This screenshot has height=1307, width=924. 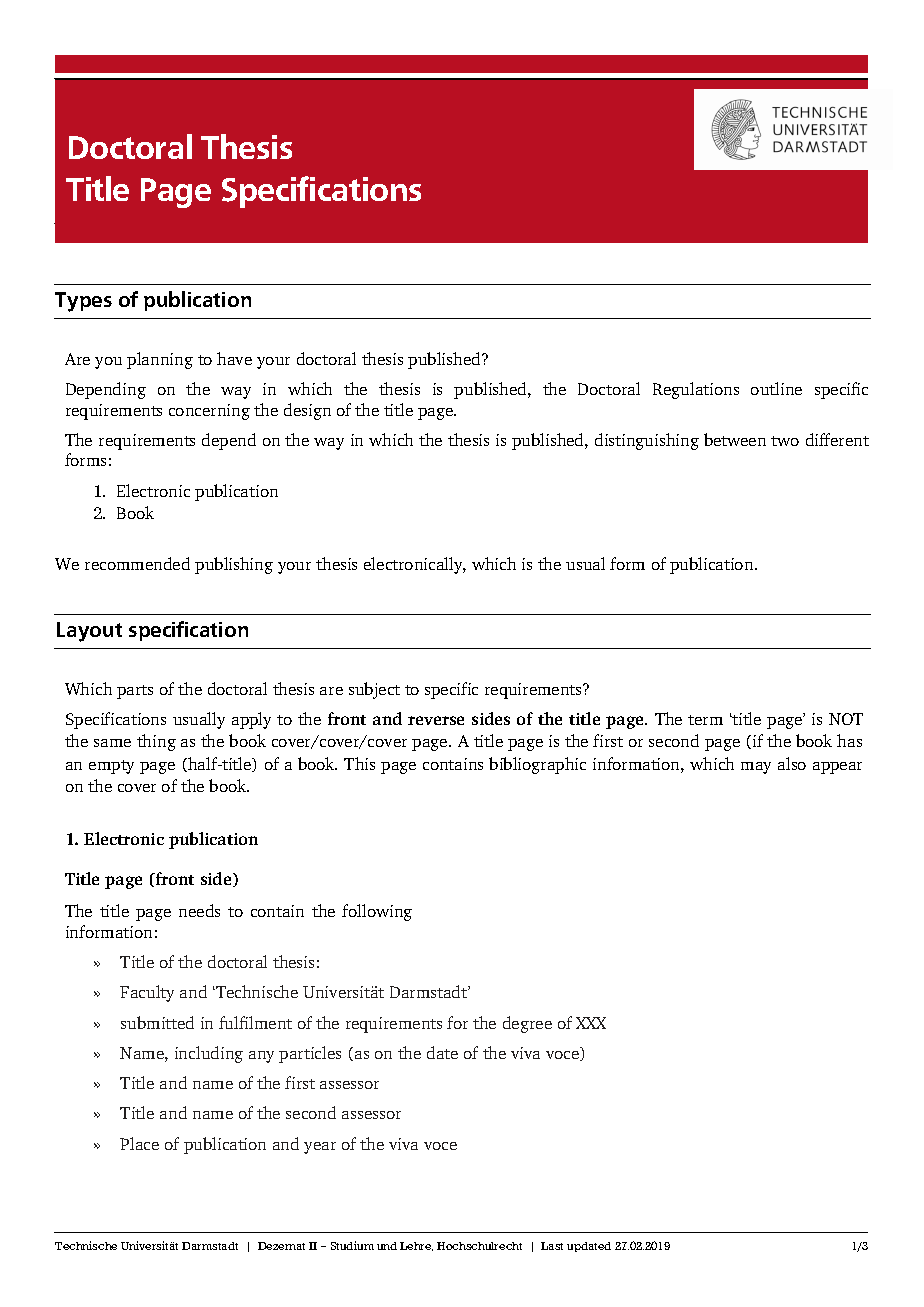 I want to click on outline, so click(x=776, y=388).
